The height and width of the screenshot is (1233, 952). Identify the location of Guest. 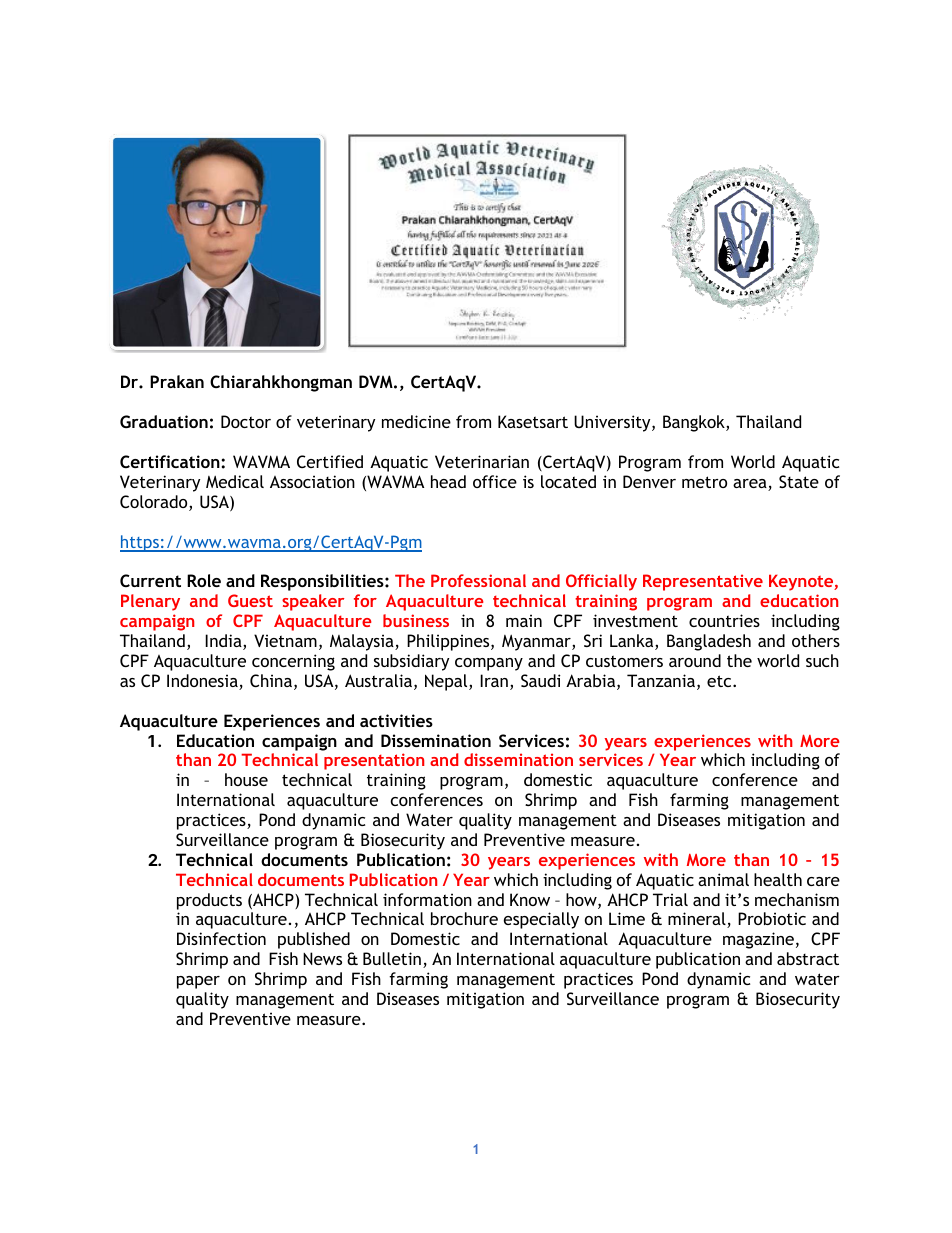
(250, 600).
